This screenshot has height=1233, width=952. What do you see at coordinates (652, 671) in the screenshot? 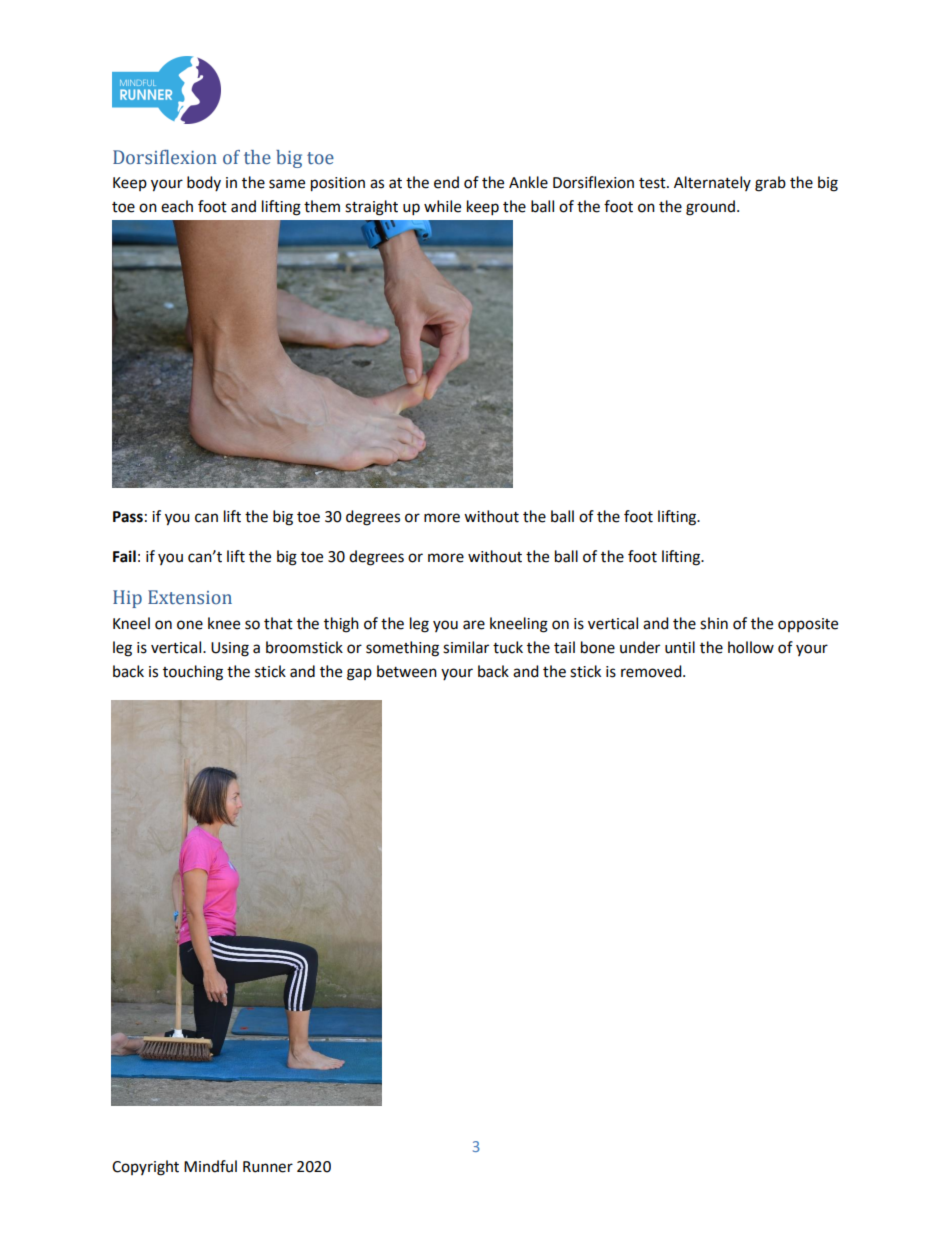
I see `removed` at bounding box center [652, 671].
